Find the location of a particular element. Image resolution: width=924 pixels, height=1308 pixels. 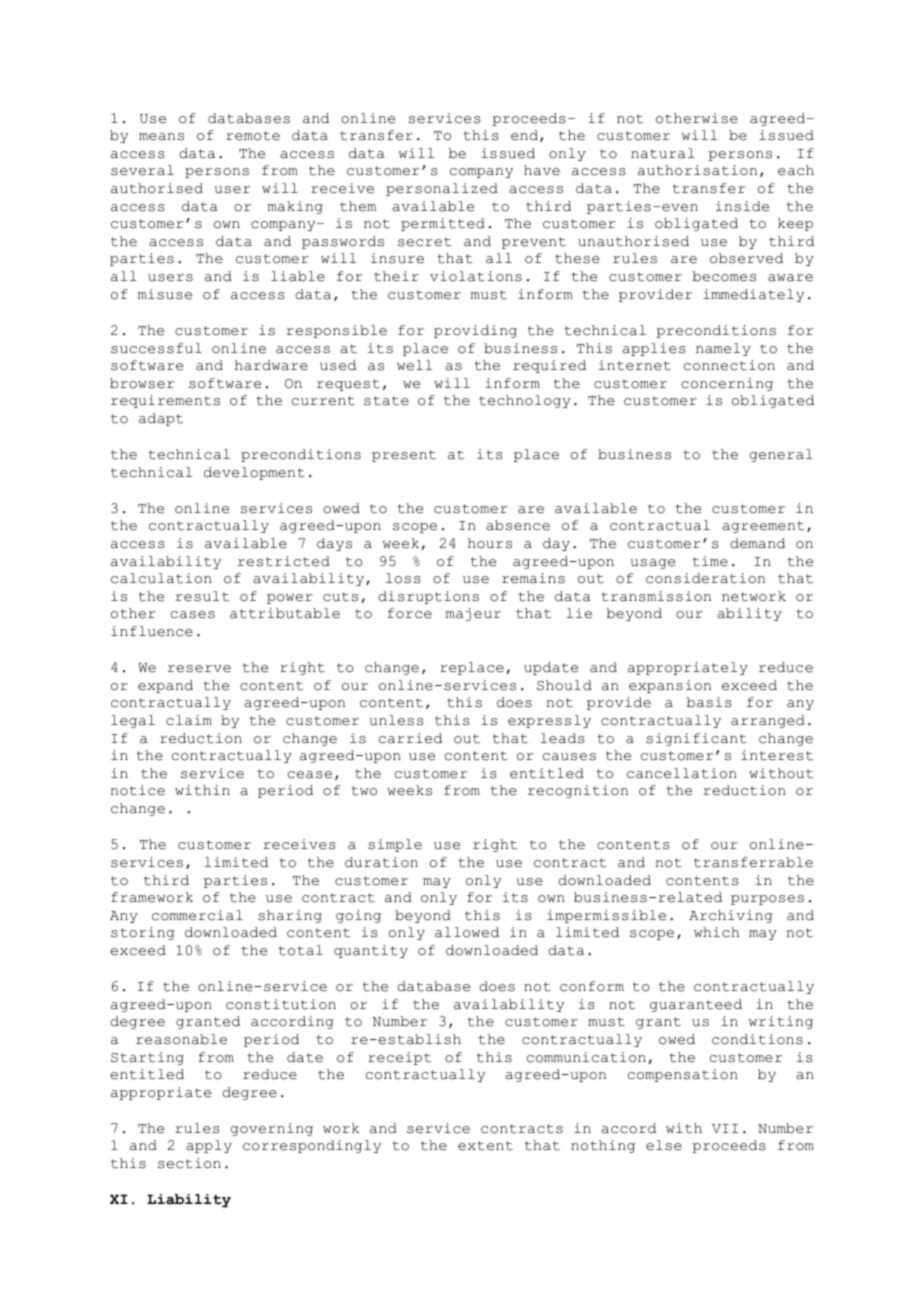

expansion is located at coordinates (670, 686).
